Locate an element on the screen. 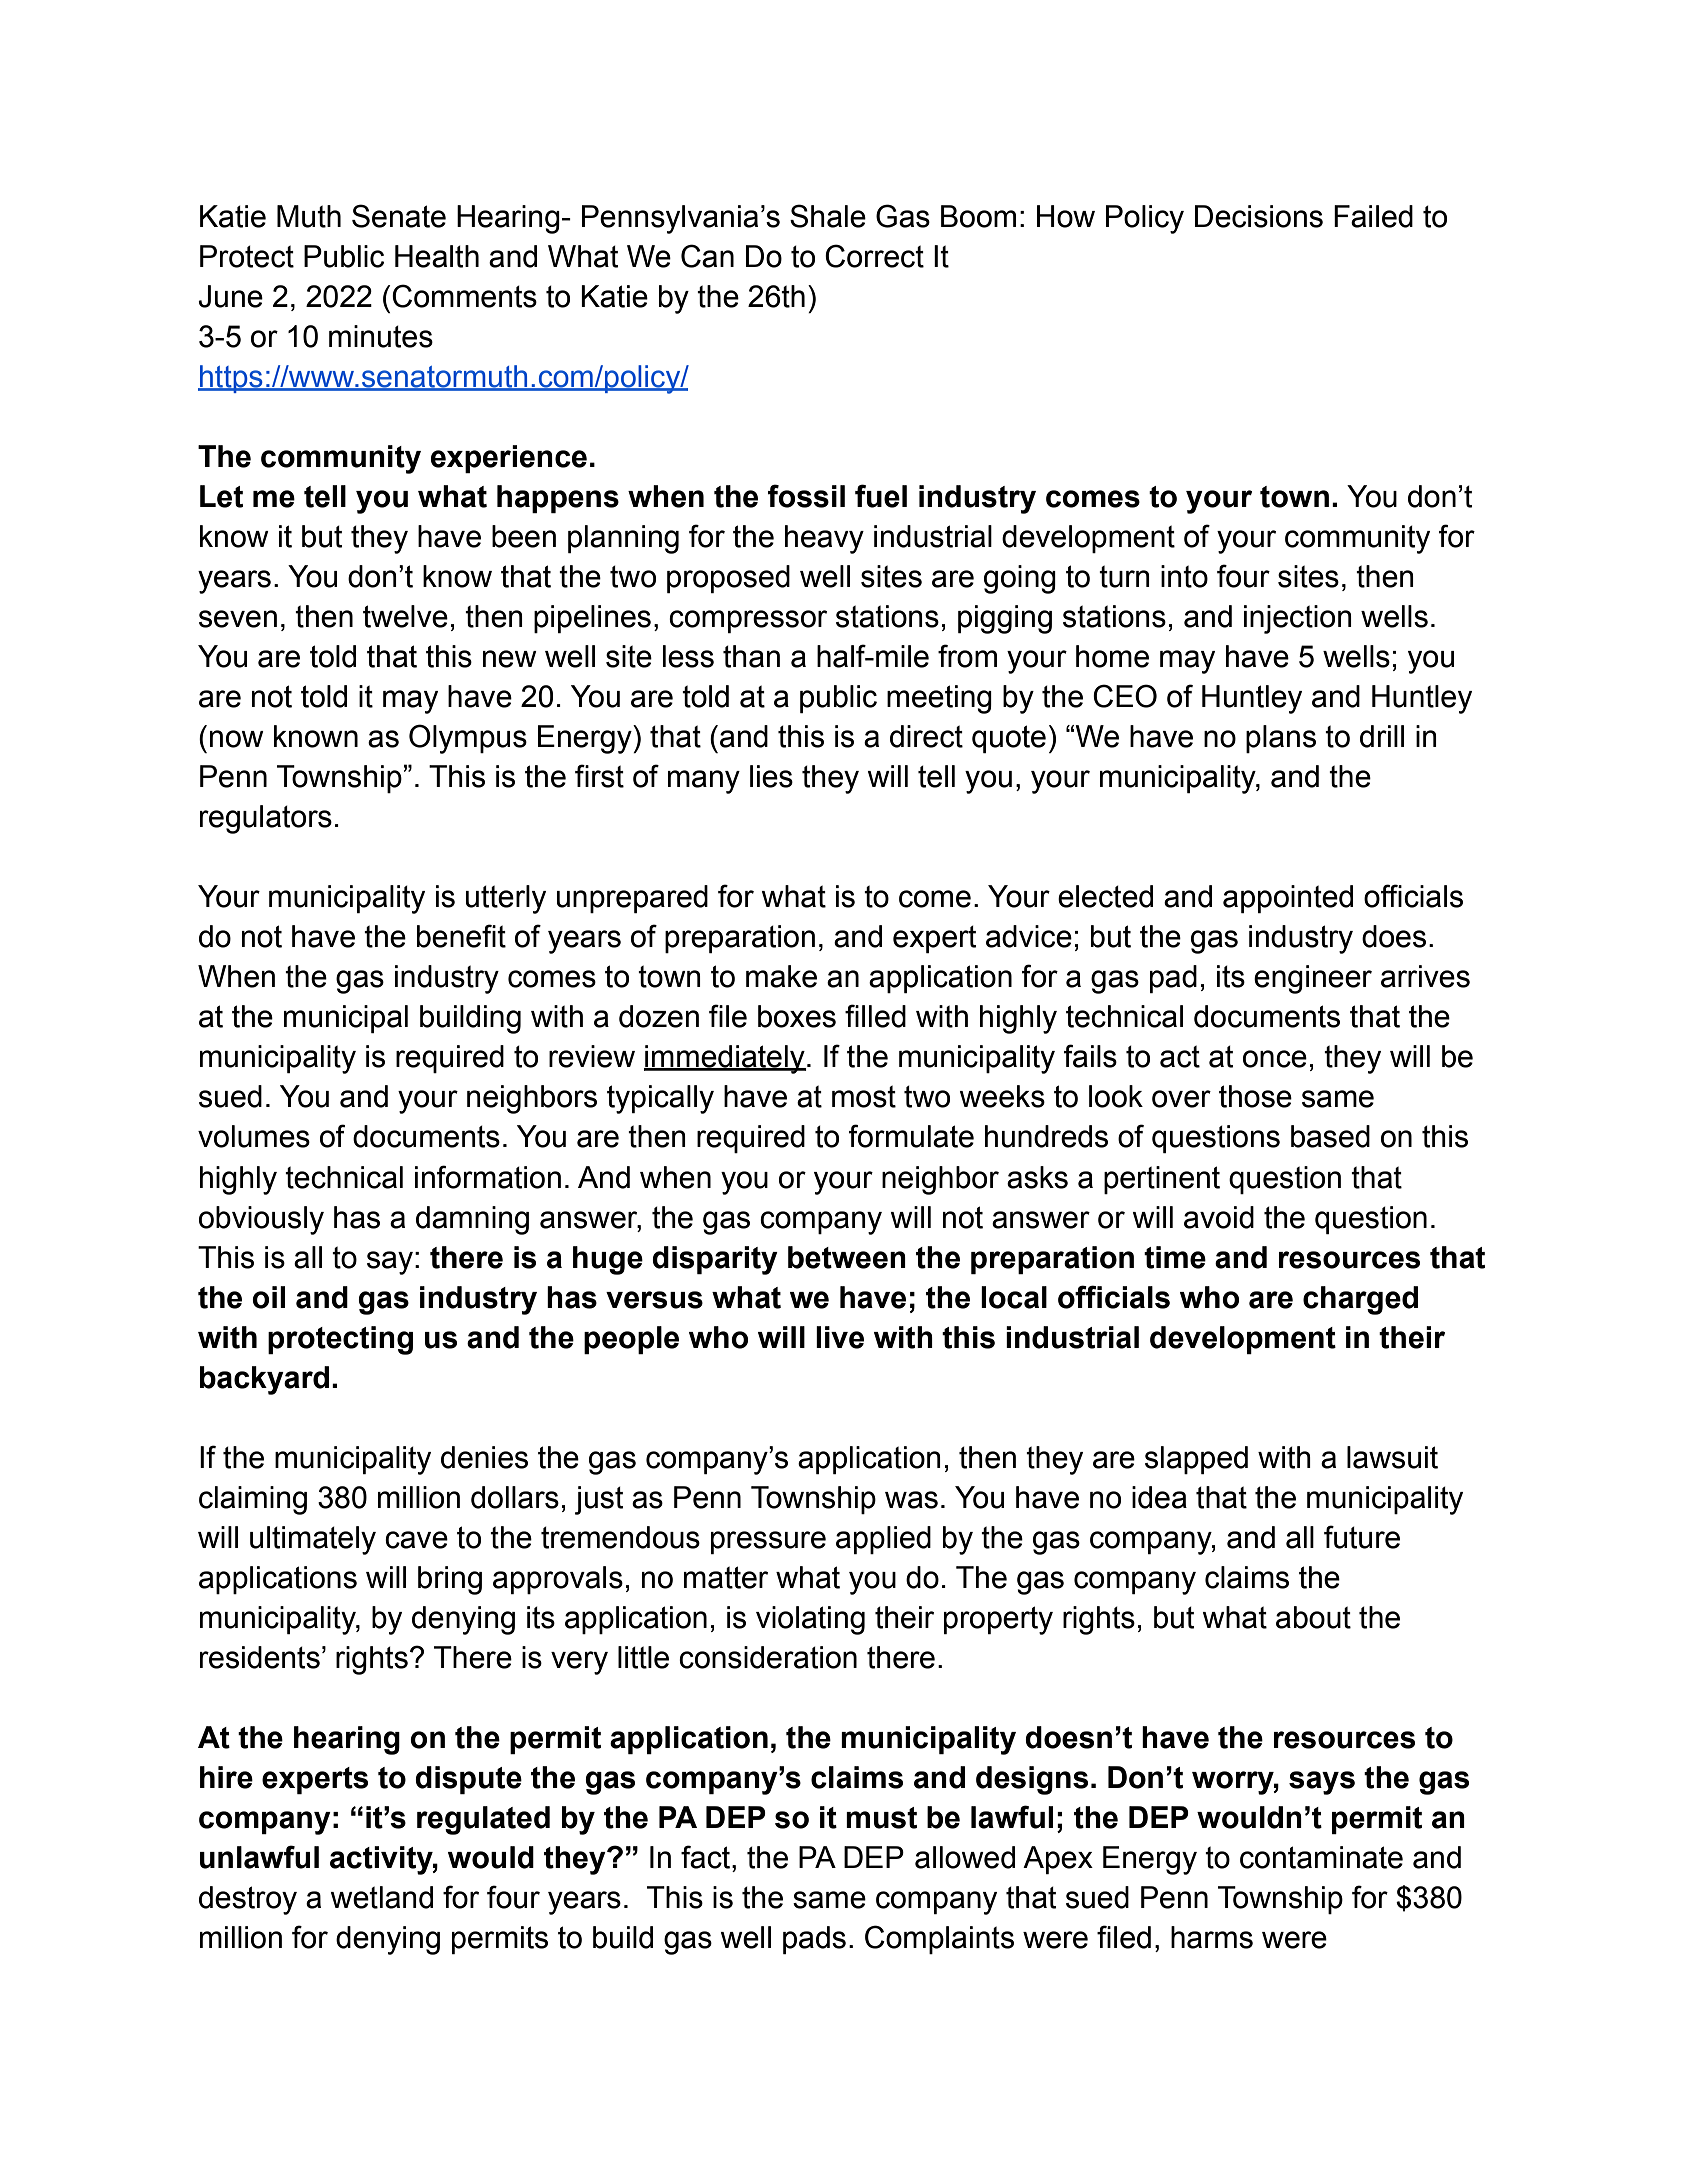 This screenshot has height=2180, width=1684. charged is located at coordinates (1360, 1300).
